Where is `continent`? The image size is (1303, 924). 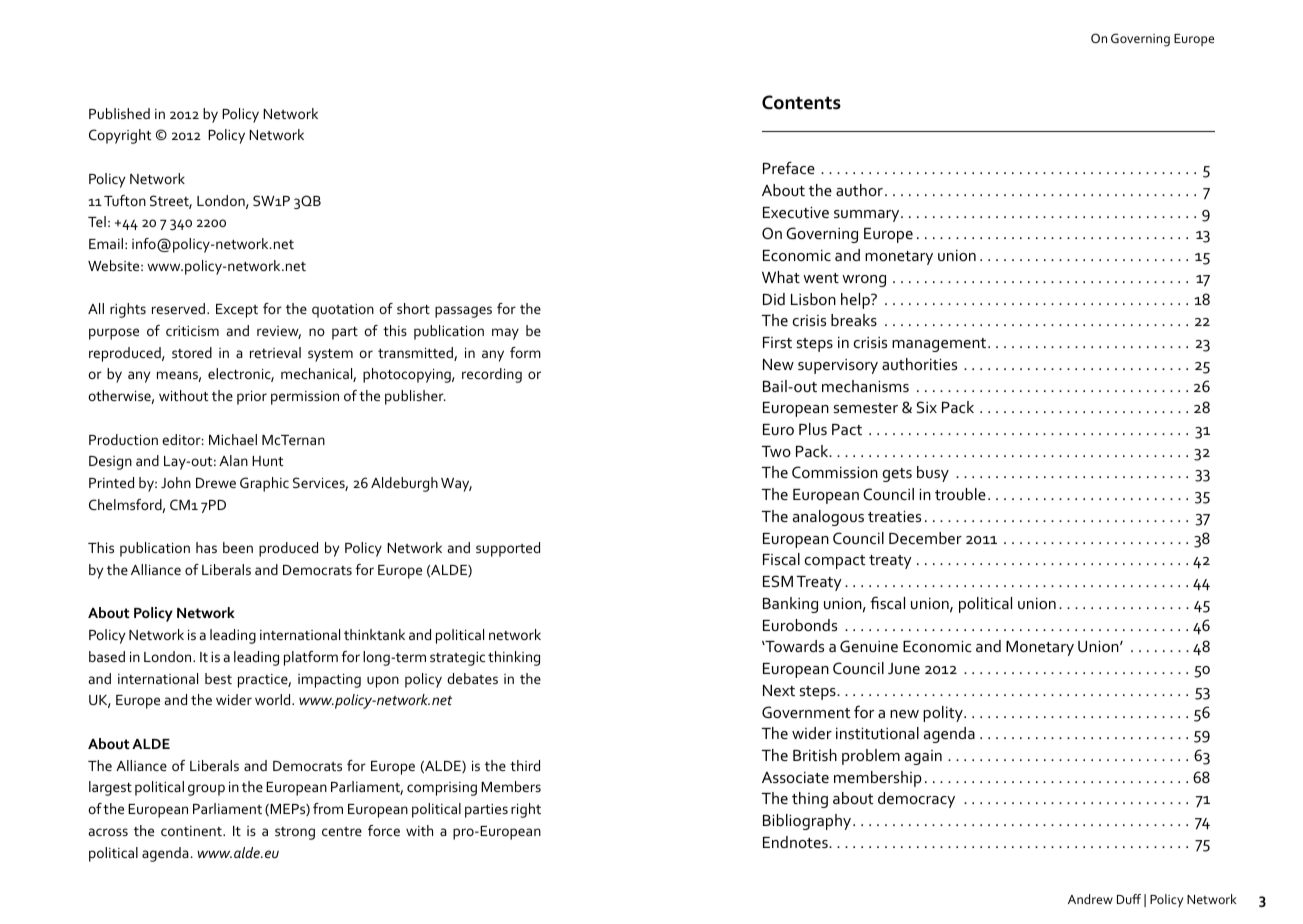 continent is located at coordinates (192, 831).
